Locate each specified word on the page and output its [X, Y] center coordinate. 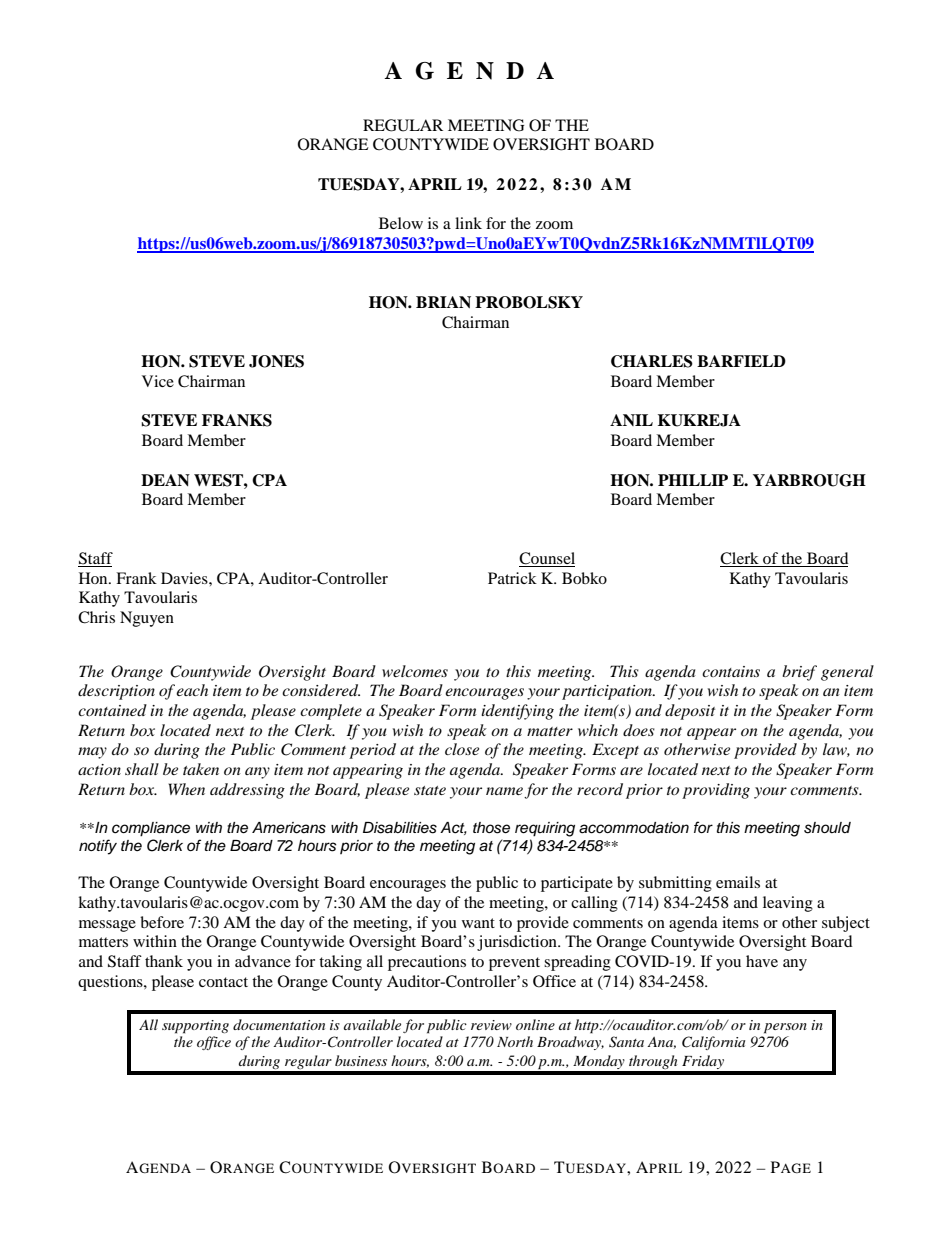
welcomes [415, 671]
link [468, 223]
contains [731, 671]
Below [401, 223]
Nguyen [147, 619]
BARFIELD [741, 361]
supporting [195, 1027]
